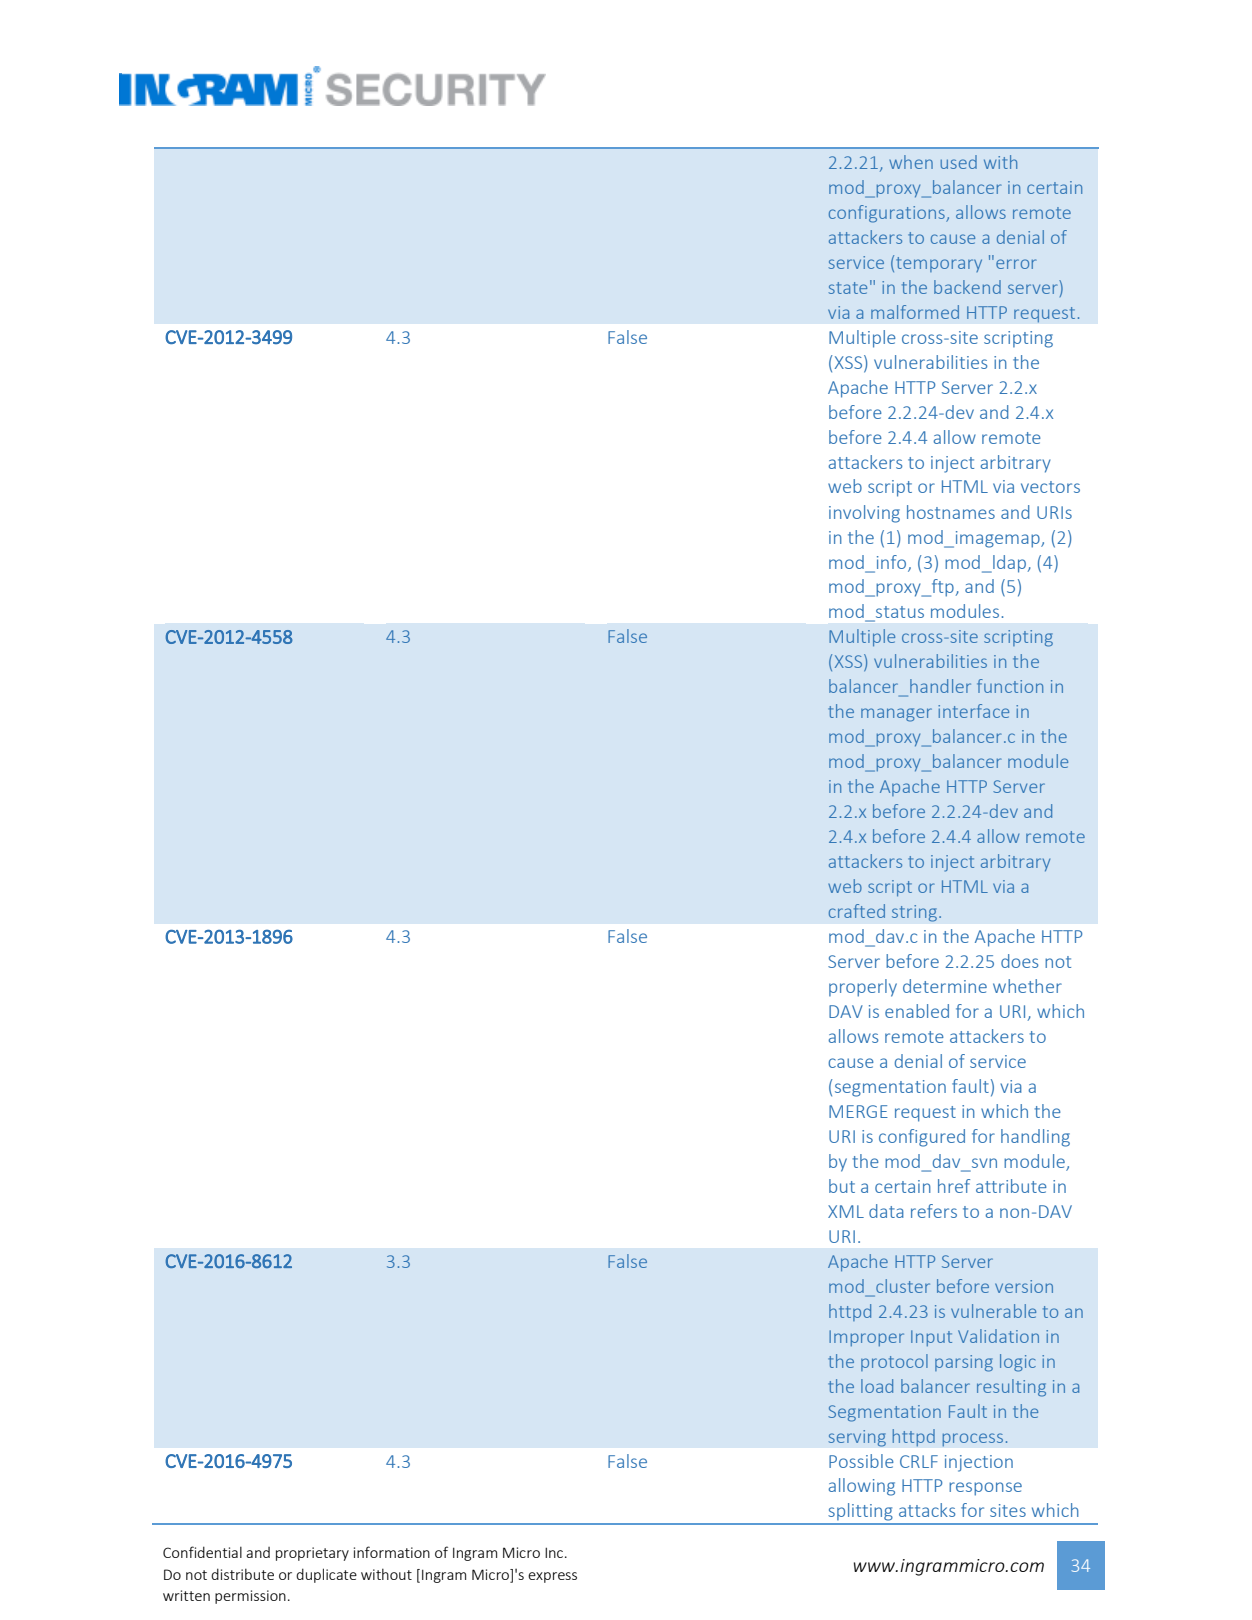  Describe the element at coordinates (934, 1211) in the screenshot. I see `refers` at that location.
